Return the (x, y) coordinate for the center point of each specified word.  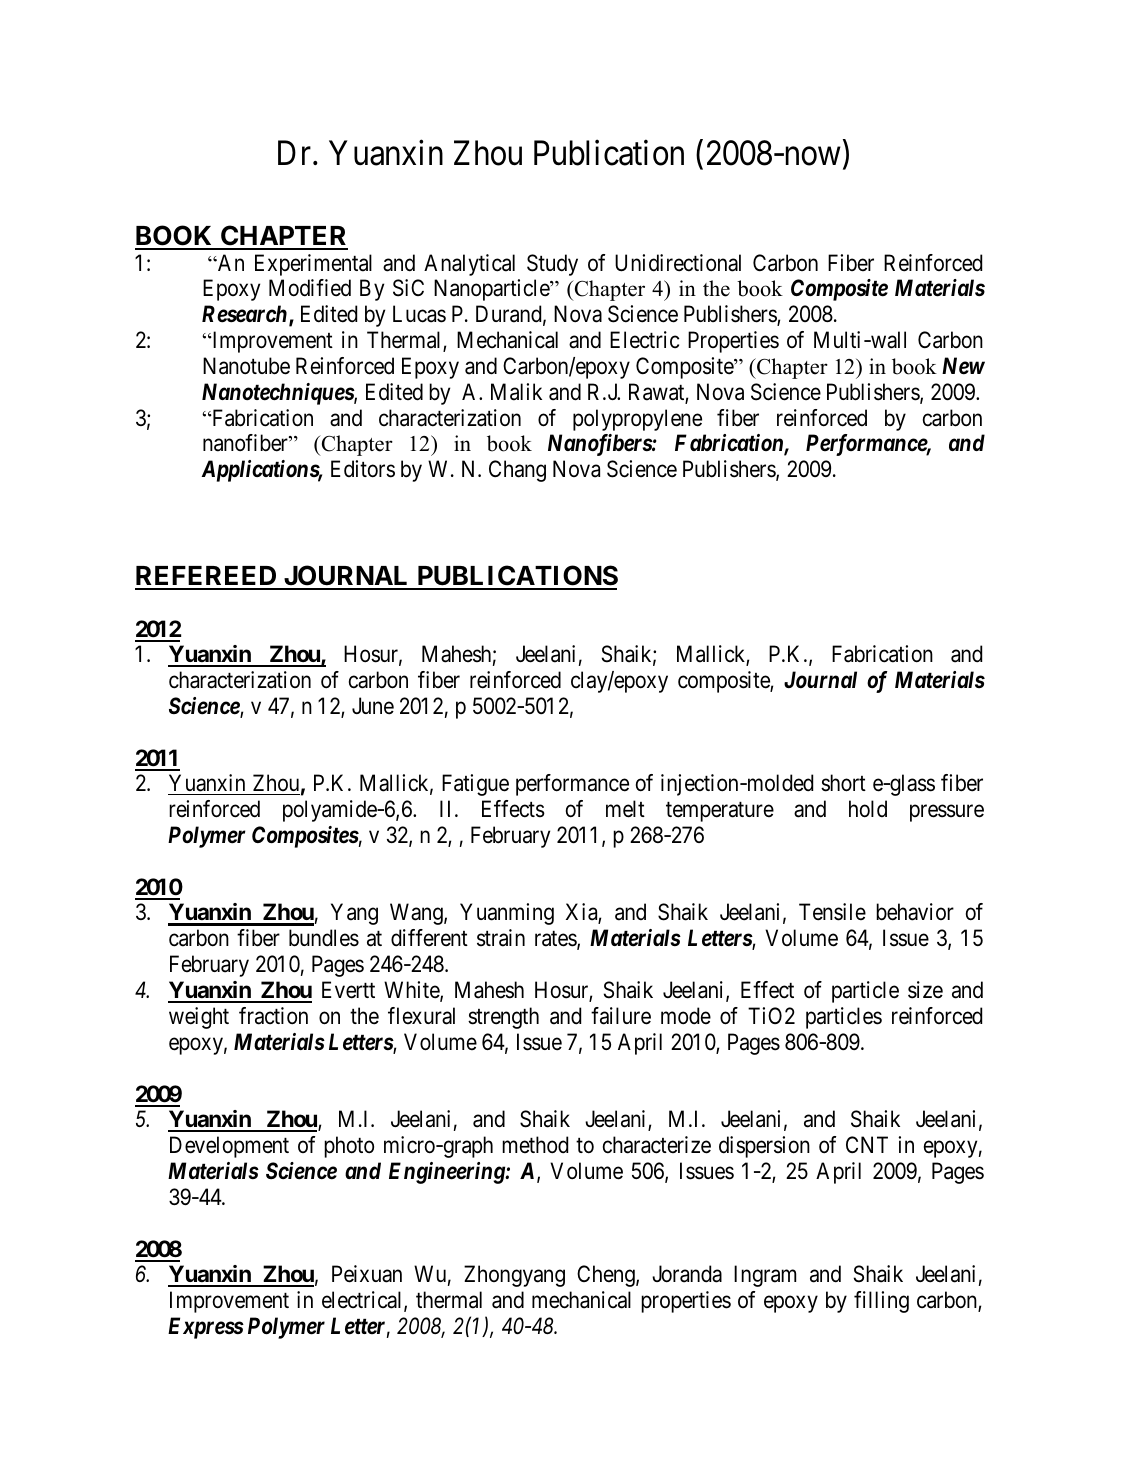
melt (625, 809)
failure (621, 1016)
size (925, 990)
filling (881, 1302)
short (843, 783)
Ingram (765, 1276)
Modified (310, 288)
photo (349, 1147)
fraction (273, 1016)
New (963, 366)
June (373, 706)
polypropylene (637, 420)
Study (552, 265)
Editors (363, 469)
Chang (517, 471)
